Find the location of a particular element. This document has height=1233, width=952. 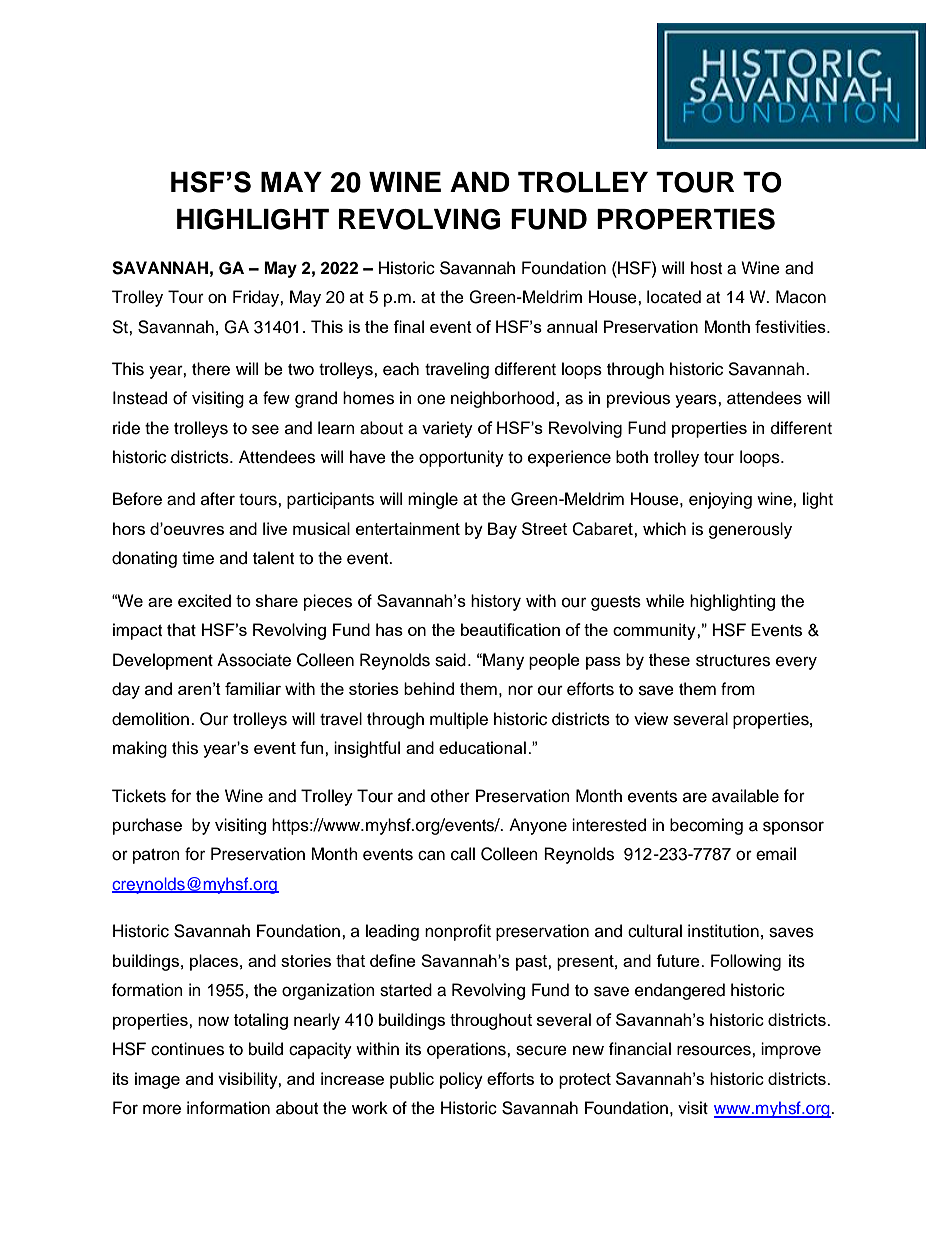

from is located at coordinates (738, 689).
